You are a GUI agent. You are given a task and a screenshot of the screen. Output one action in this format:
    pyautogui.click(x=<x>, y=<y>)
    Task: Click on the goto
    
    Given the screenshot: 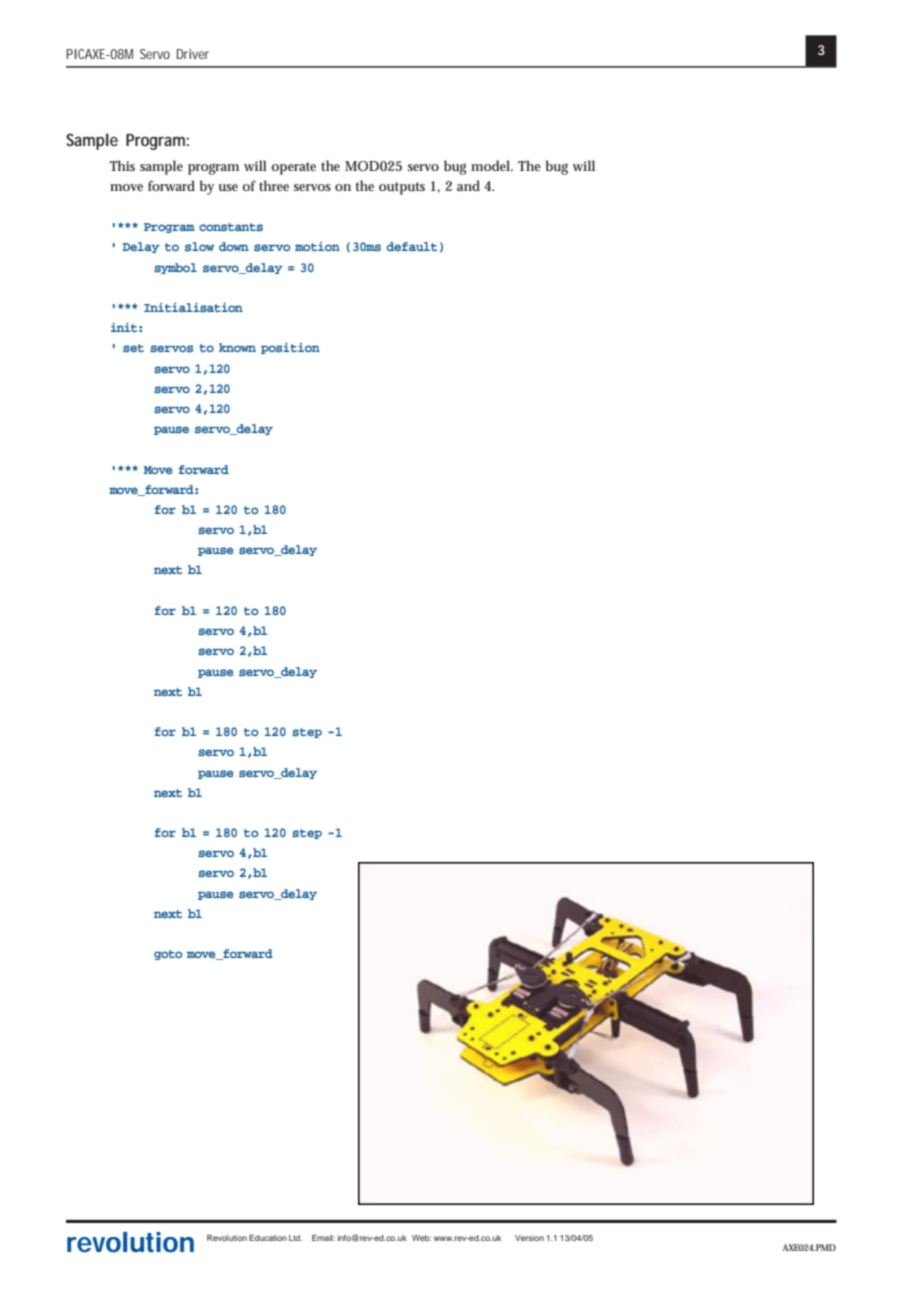 What is the action you would take?
    pyautogui.click(x=168, y=955)
